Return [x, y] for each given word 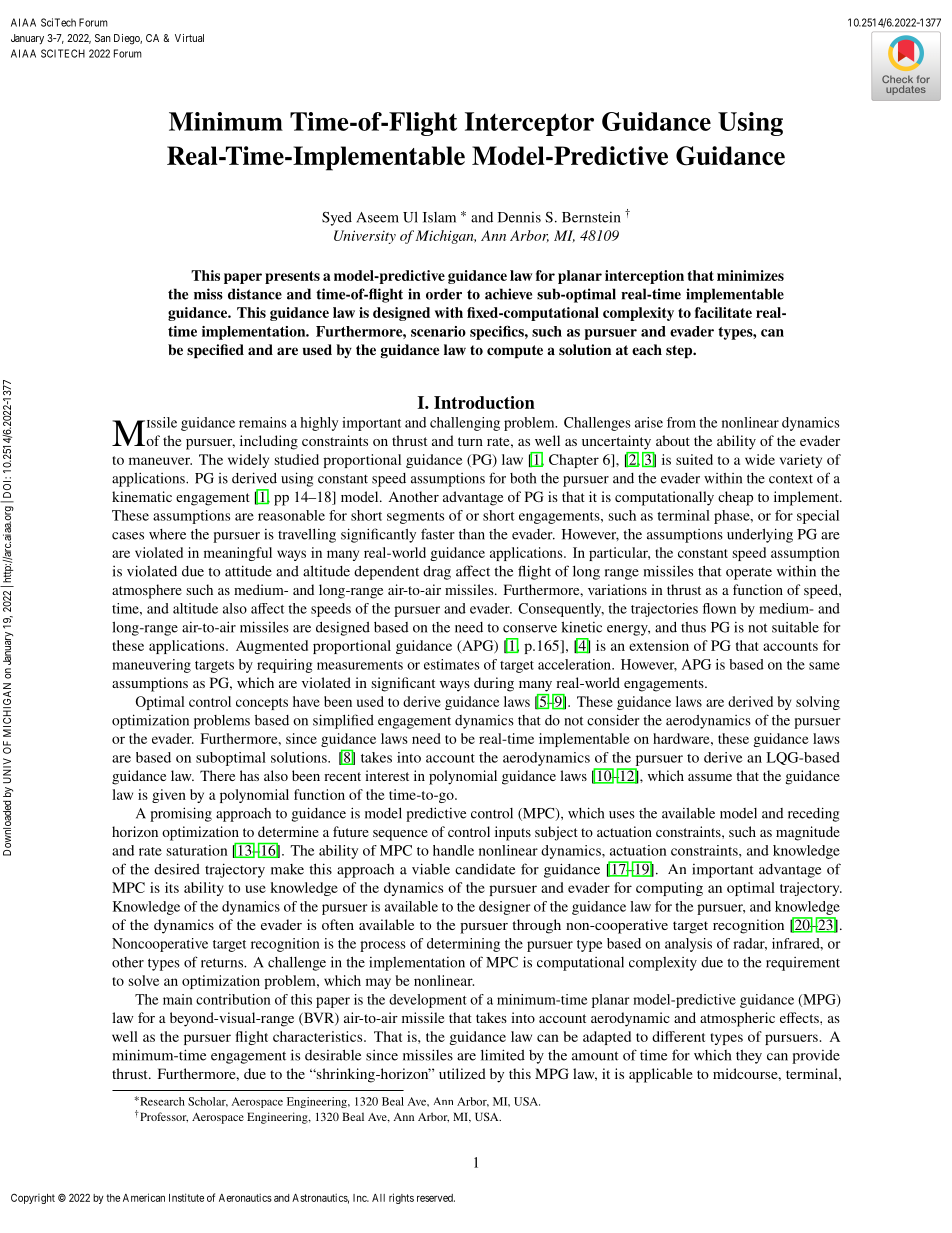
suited [694, 459]
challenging [465, 424]
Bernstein [591, 217]
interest [387, 775]
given [169, 796]
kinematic [142, 496]
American [144, 1197]
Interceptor [529, 124]
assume [710, 777]
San [103, 38]
